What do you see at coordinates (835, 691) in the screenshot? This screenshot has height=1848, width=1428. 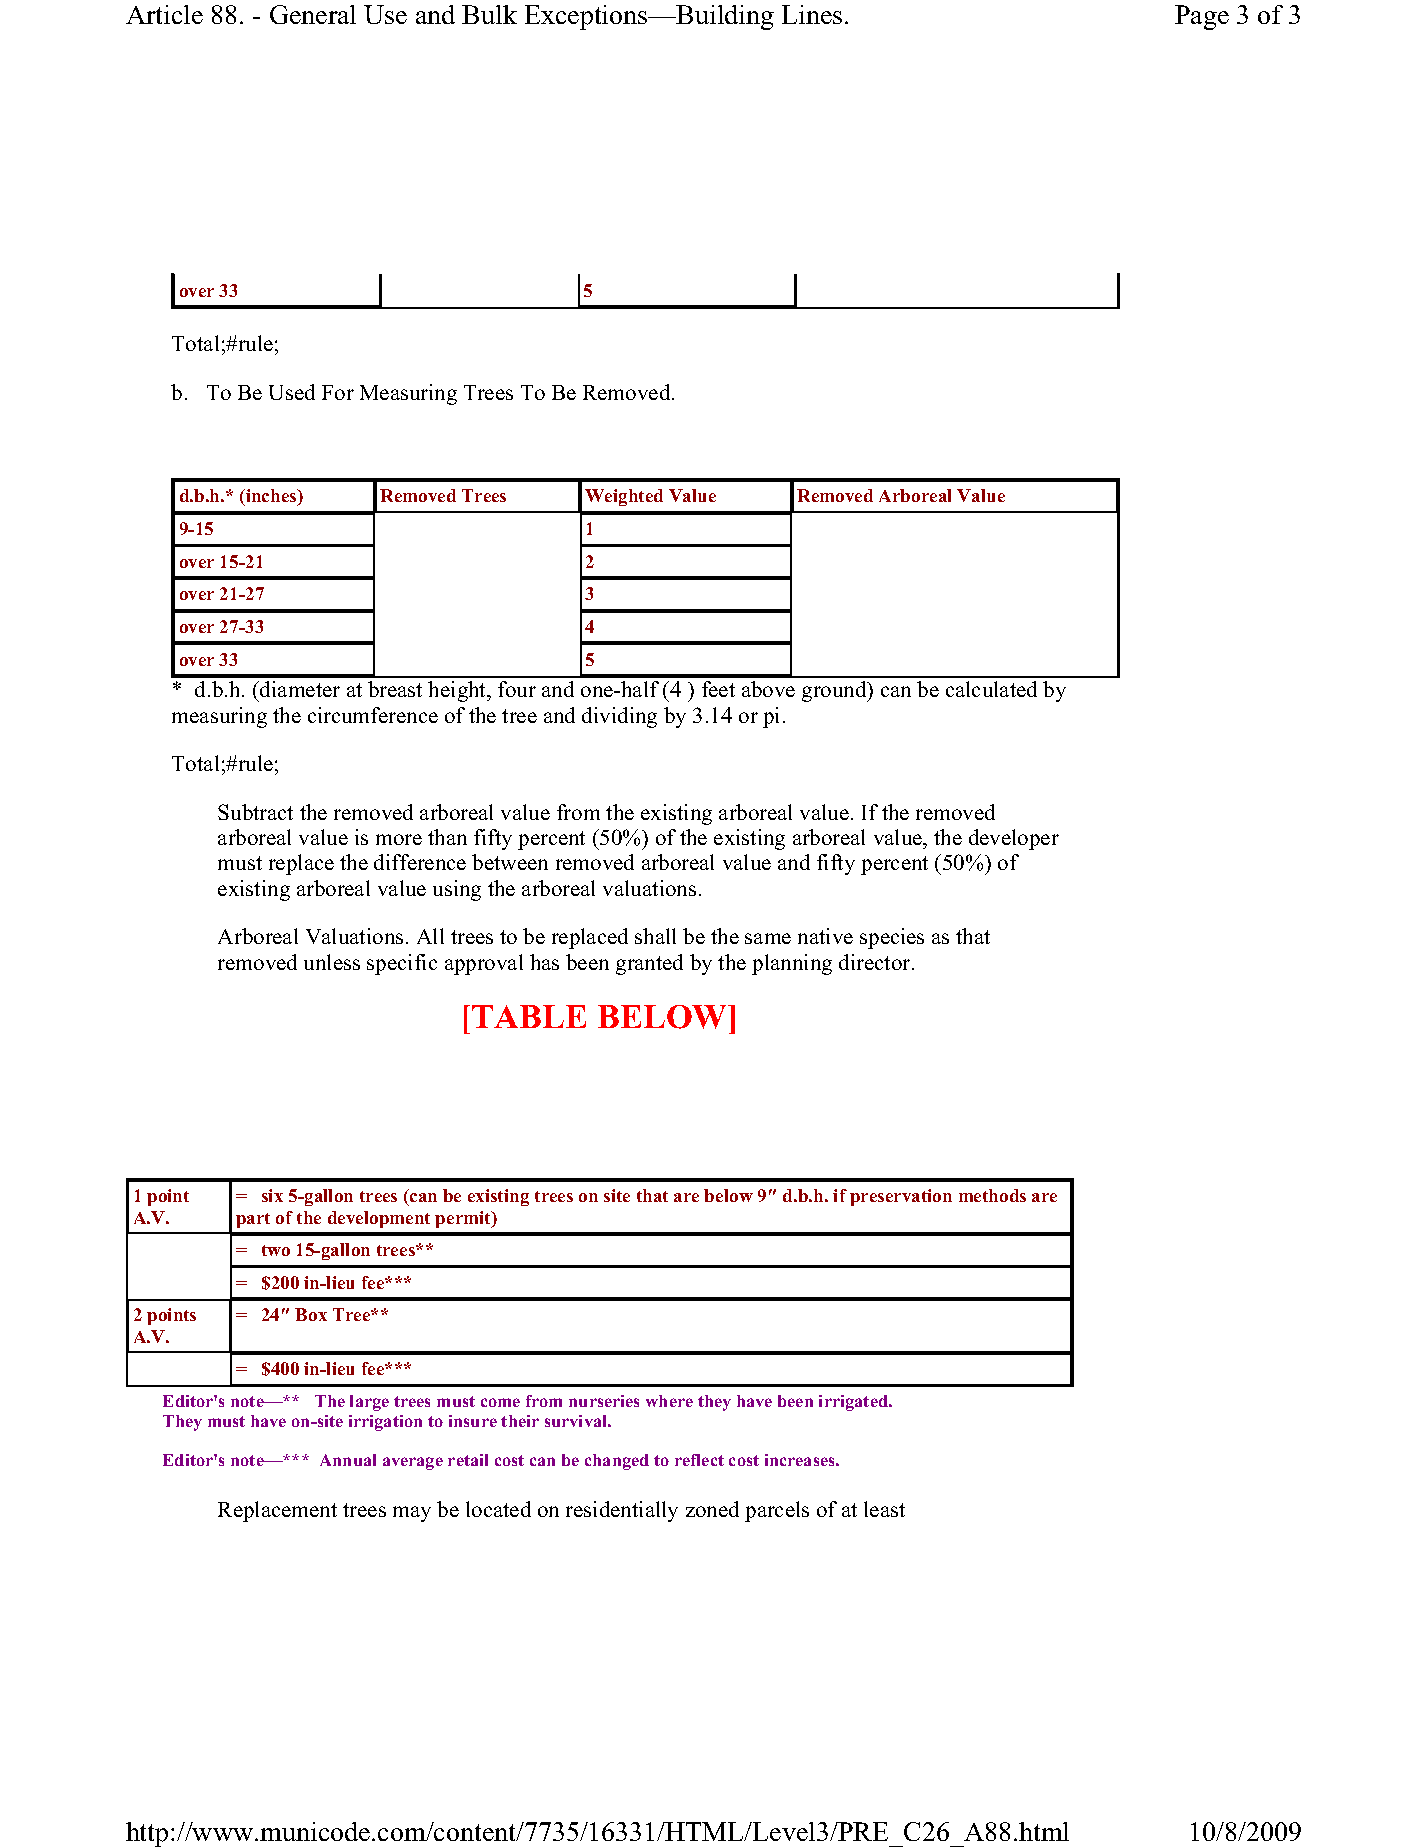 I see `ground` at bounding box center [835, 691].
